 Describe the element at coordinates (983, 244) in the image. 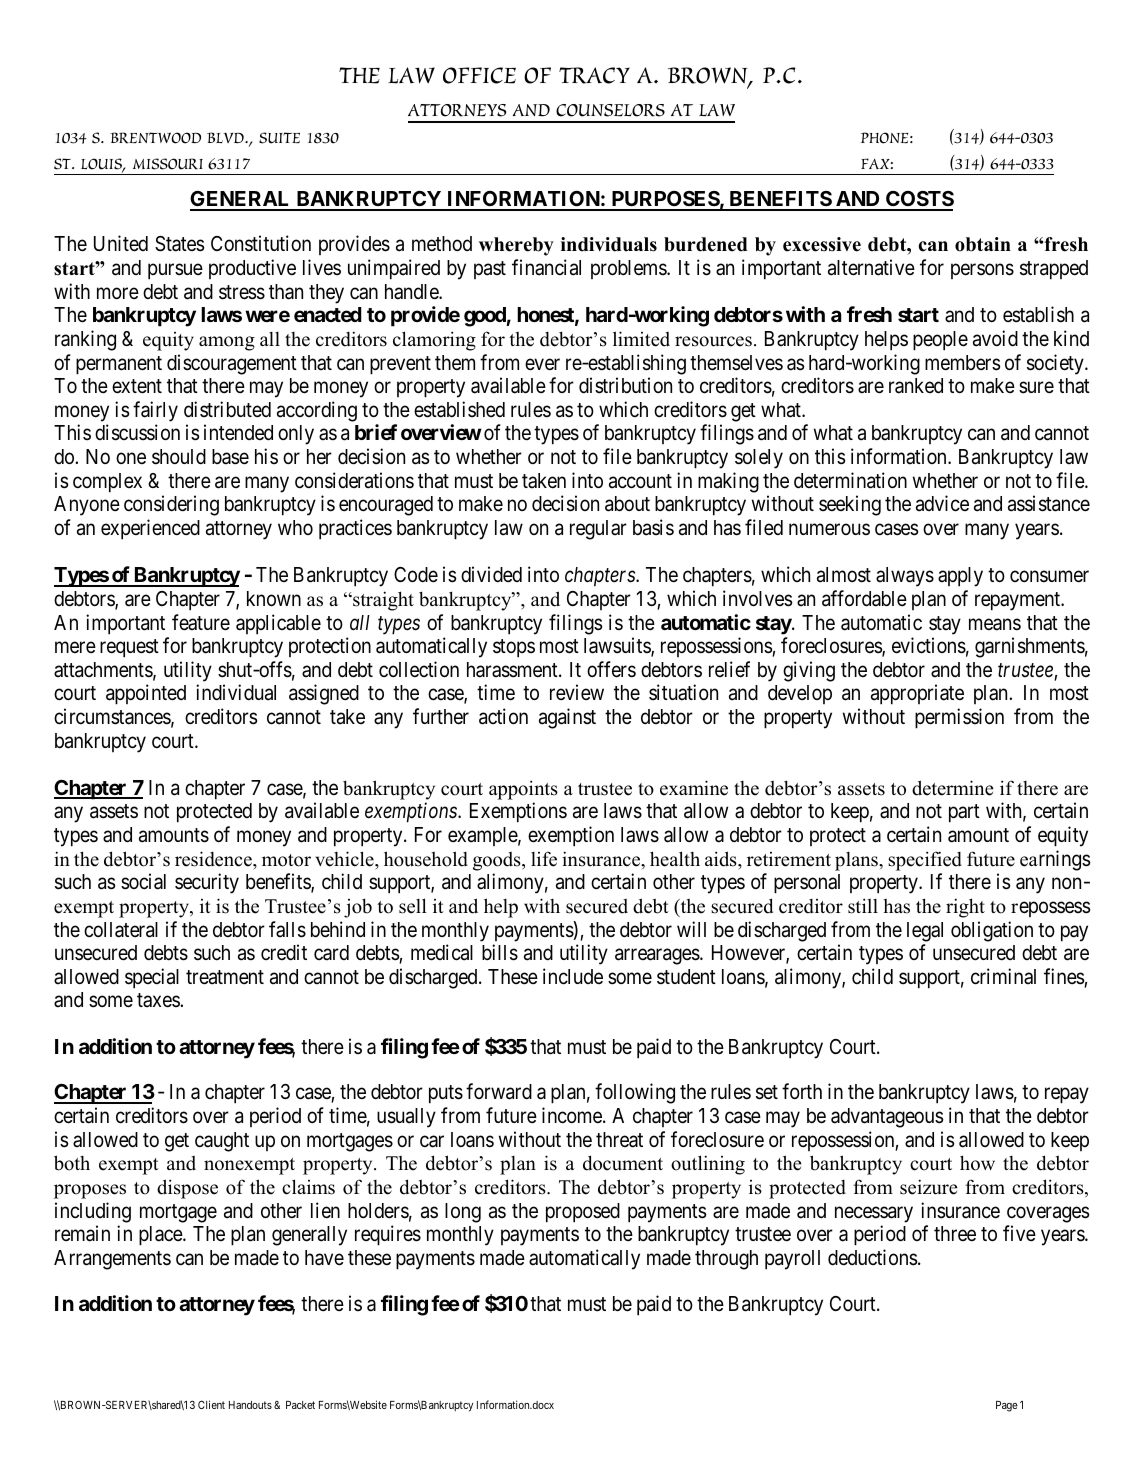

I see `obtain` at that location.
